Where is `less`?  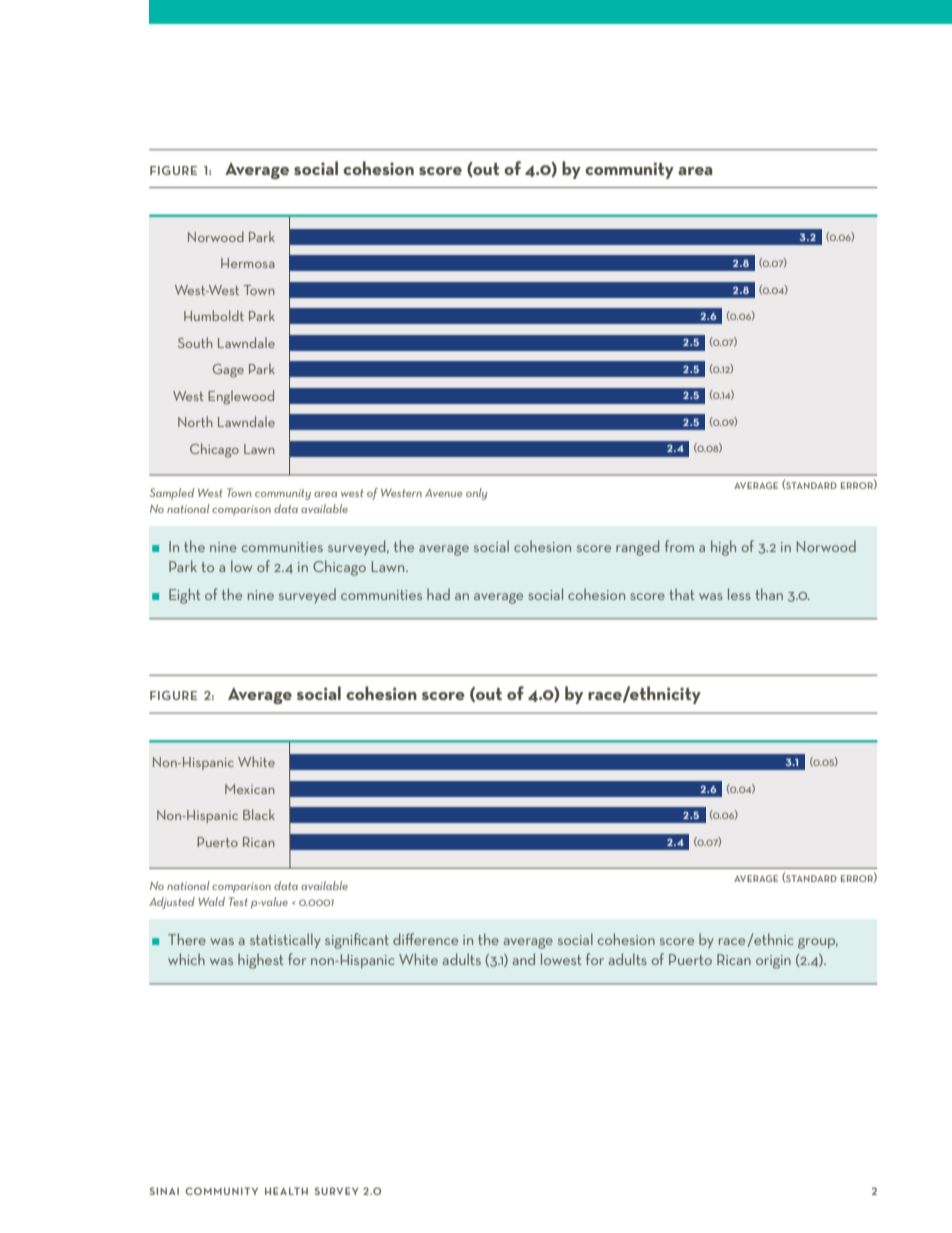
less is located at coordinates (739, 594).
